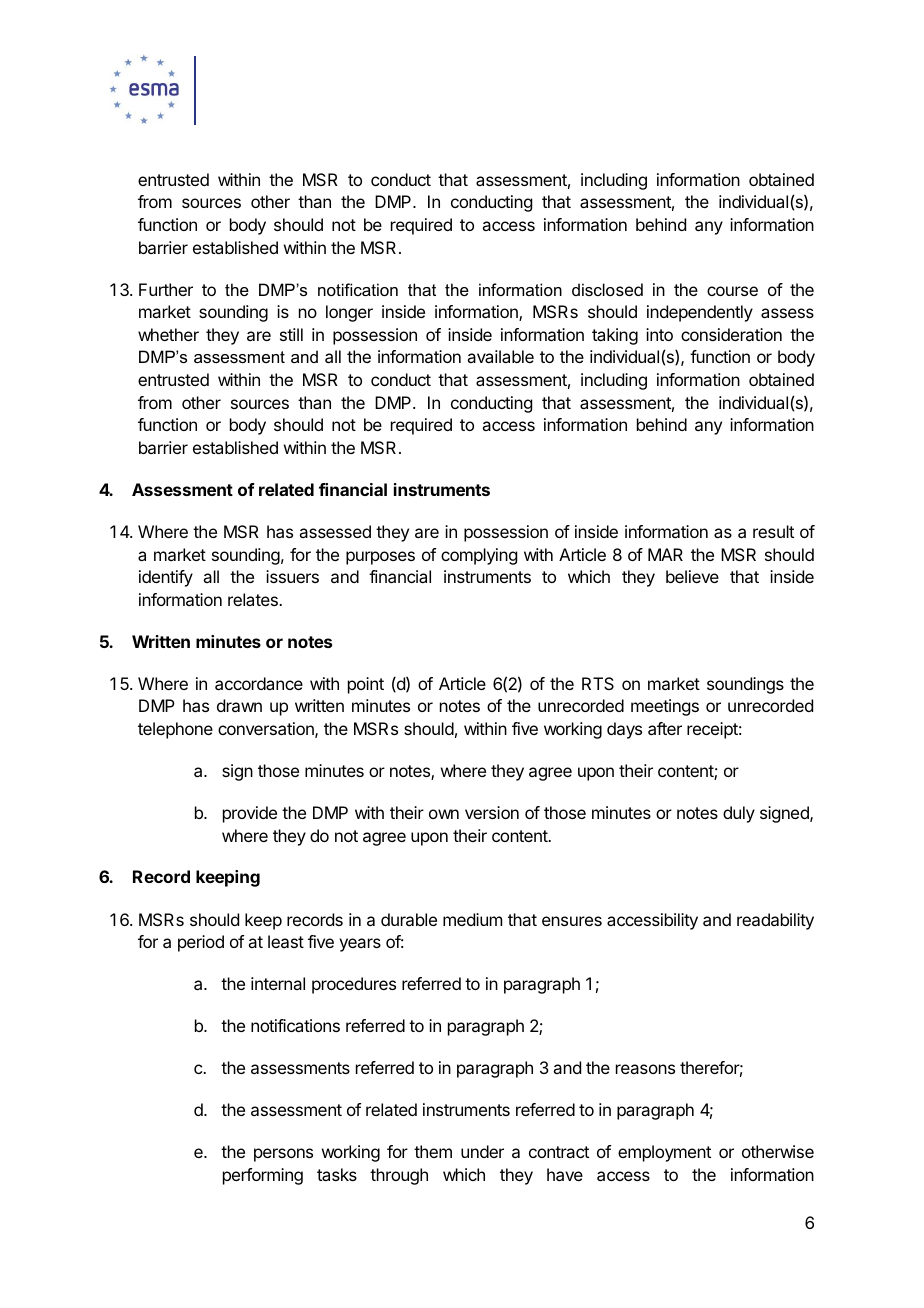 This document has height=1308, width=924. Describe the element at coordinates (291, 334) in the document. I see `still` at that location.
